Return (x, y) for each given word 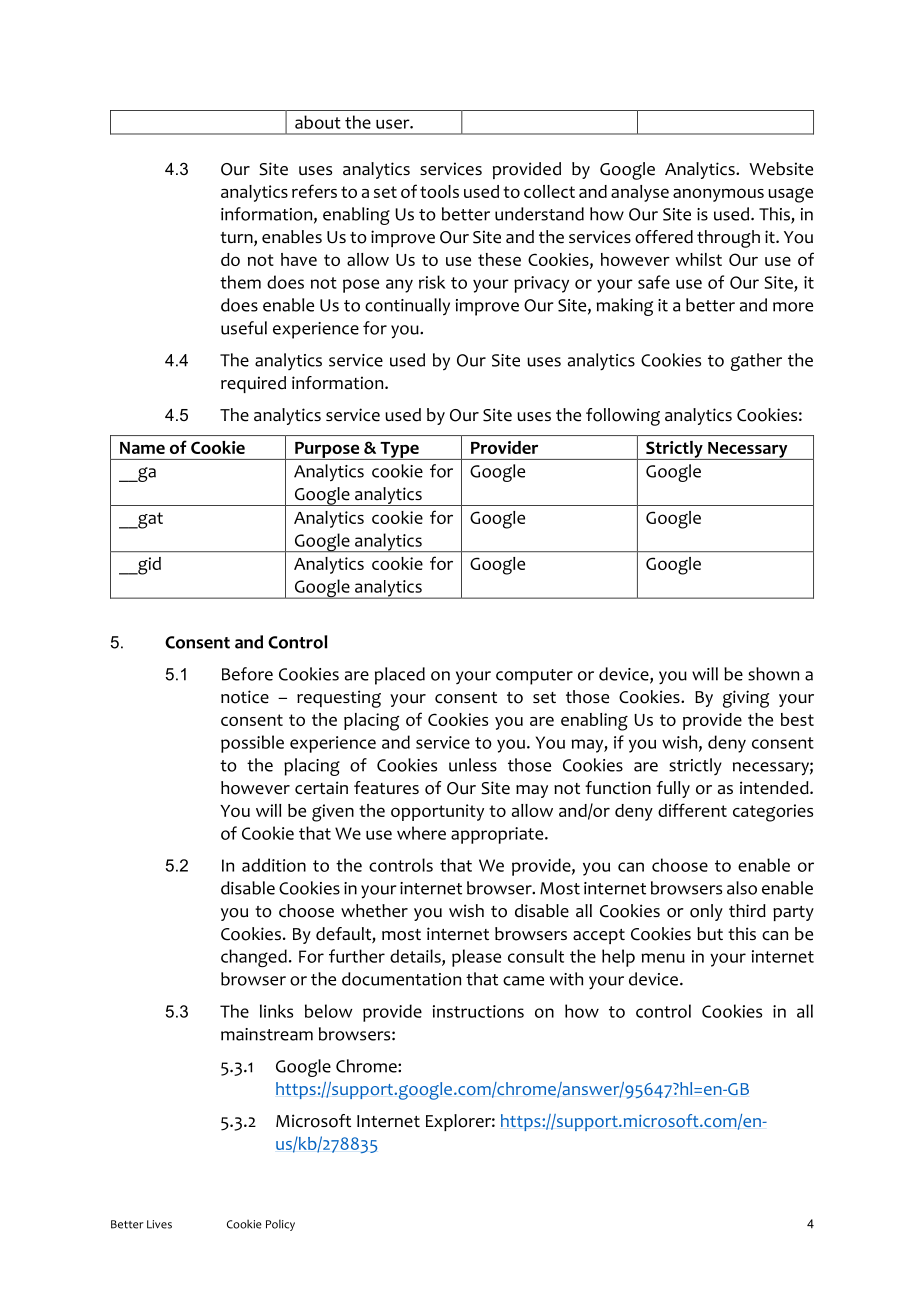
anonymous (718, 195)
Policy (280, 1225)
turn (237, 239)
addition (274, 865)
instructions (478, 1011)
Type (399, 451)
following (623, 417)
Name (142, 448)
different (692, 810)
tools (439, 191)
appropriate (498, 835)
